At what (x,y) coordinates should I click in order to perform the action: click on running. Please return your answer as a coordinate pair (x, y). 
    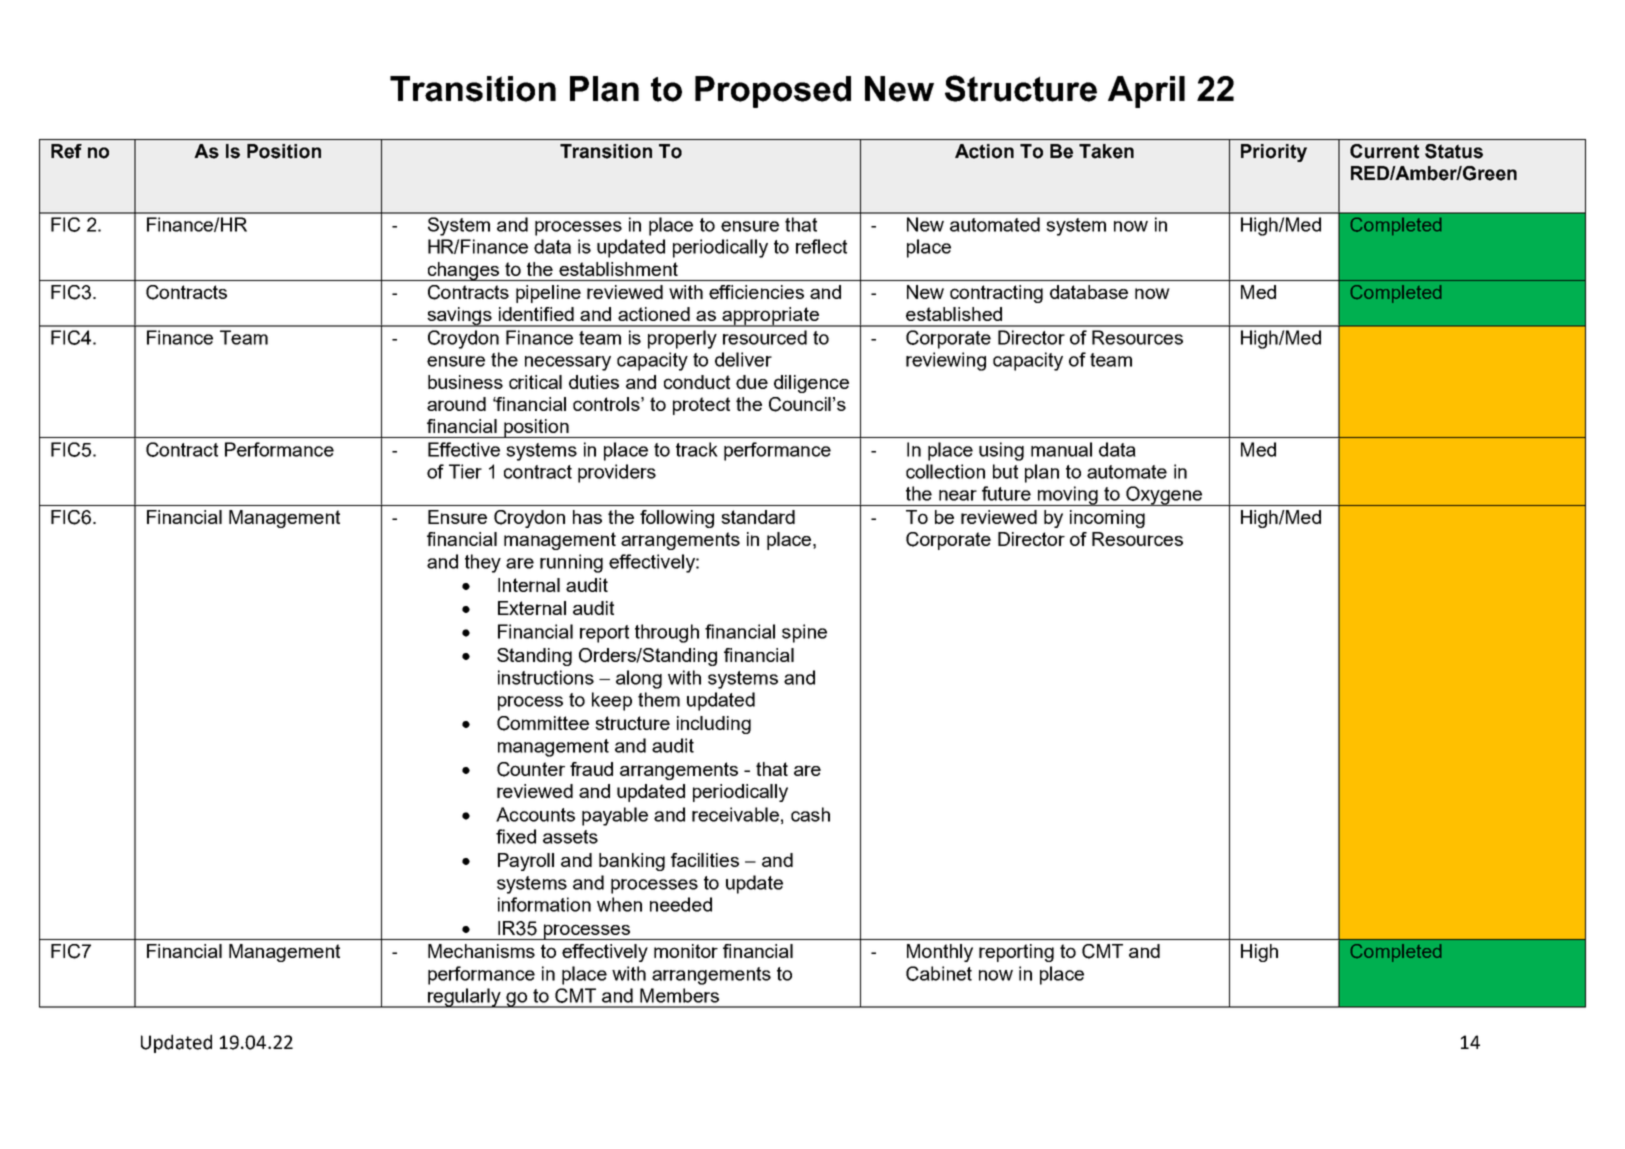
    Looking at the image, I should click on (571, 563).
